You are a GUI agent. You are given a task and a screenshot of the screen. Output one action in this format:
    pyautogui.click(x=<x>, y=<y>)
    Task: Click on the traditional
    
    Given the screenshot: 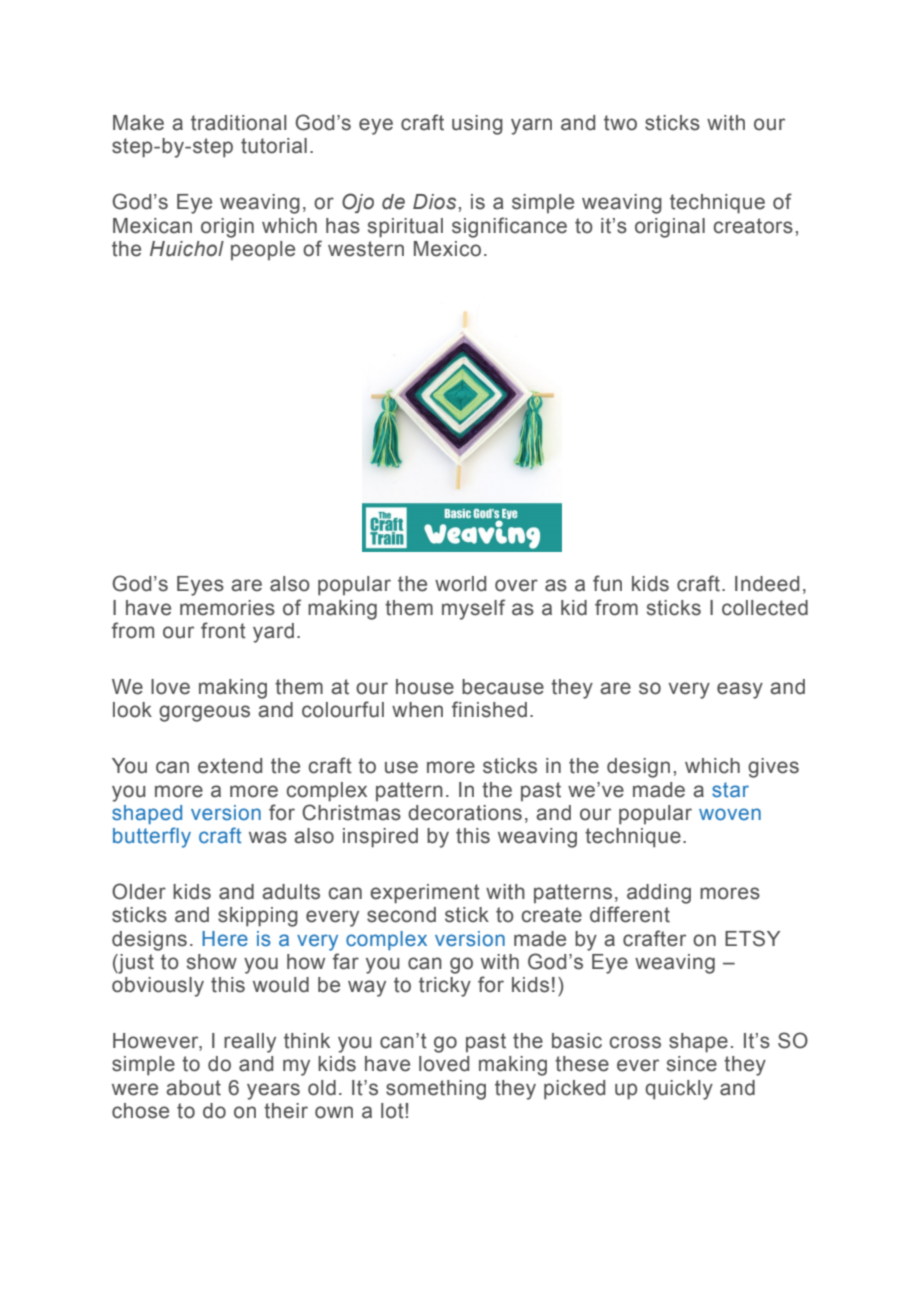 What is the action you would take?
    pyautogui.click(x=239, y=123)
